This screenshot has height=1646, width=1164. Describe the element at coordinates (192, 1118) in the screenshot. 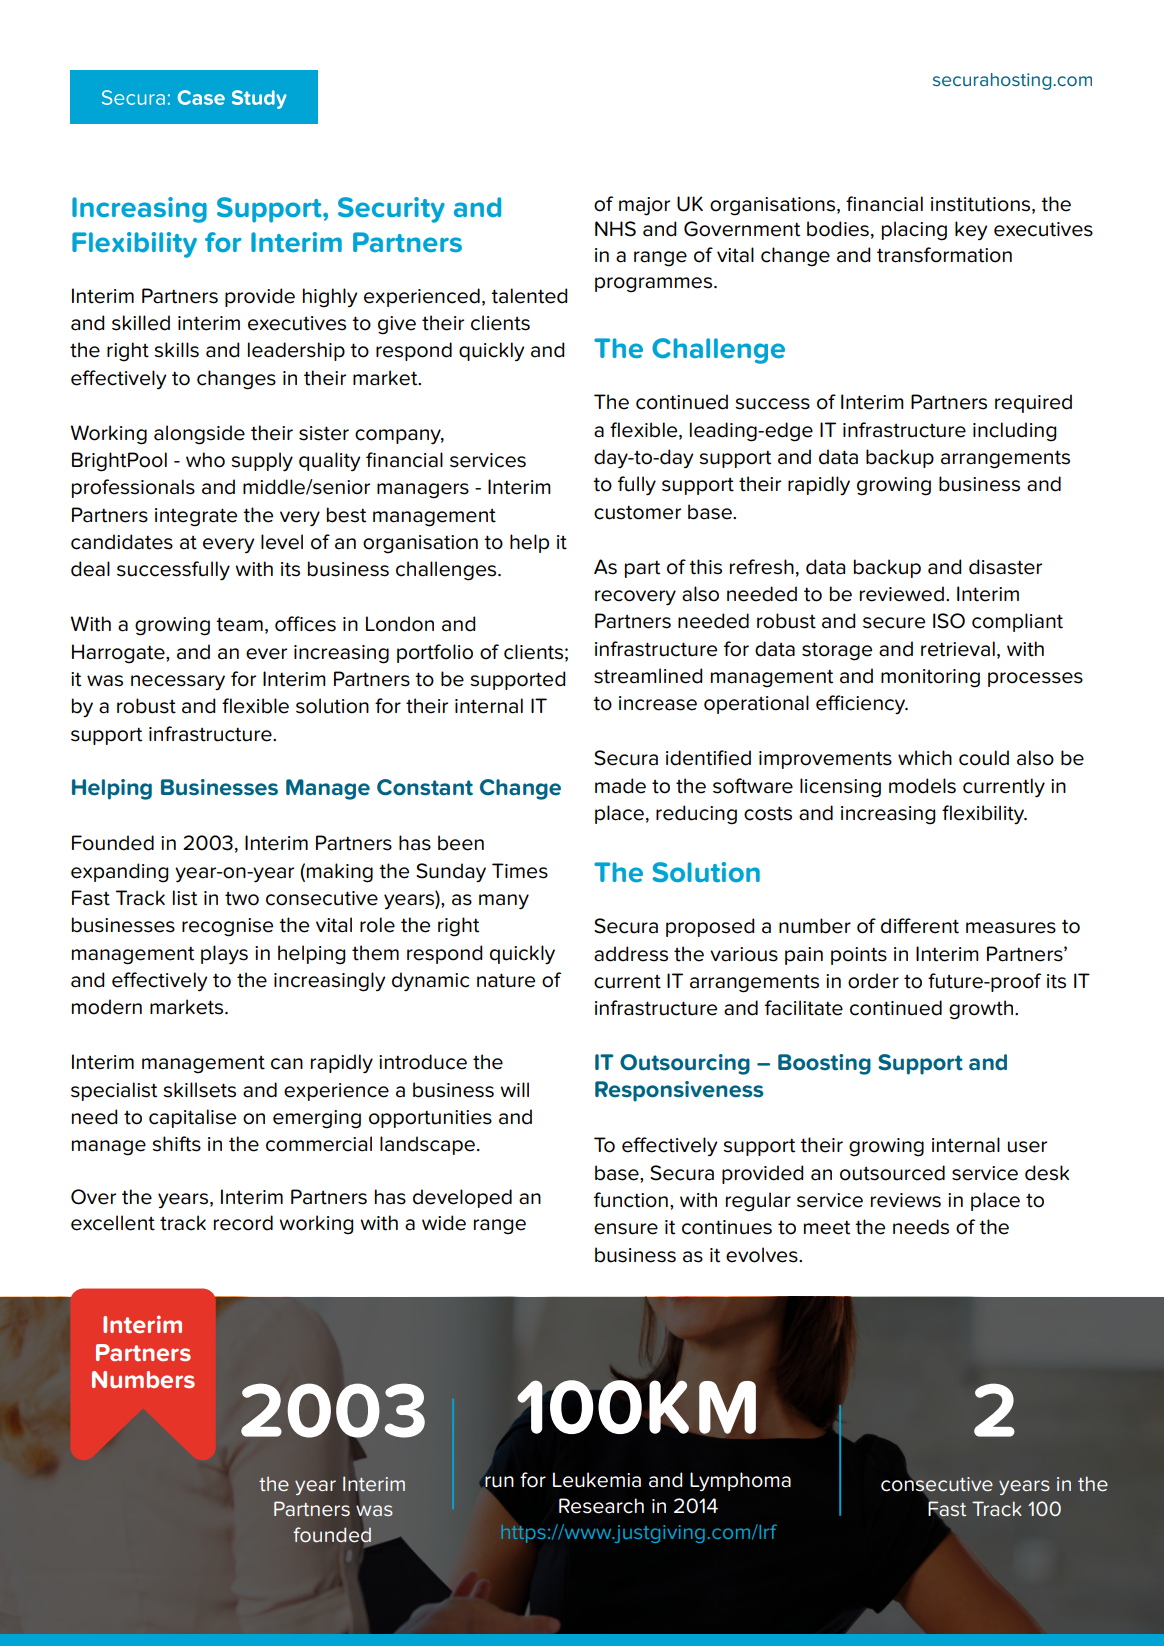

I see `capitalise` at that location.
